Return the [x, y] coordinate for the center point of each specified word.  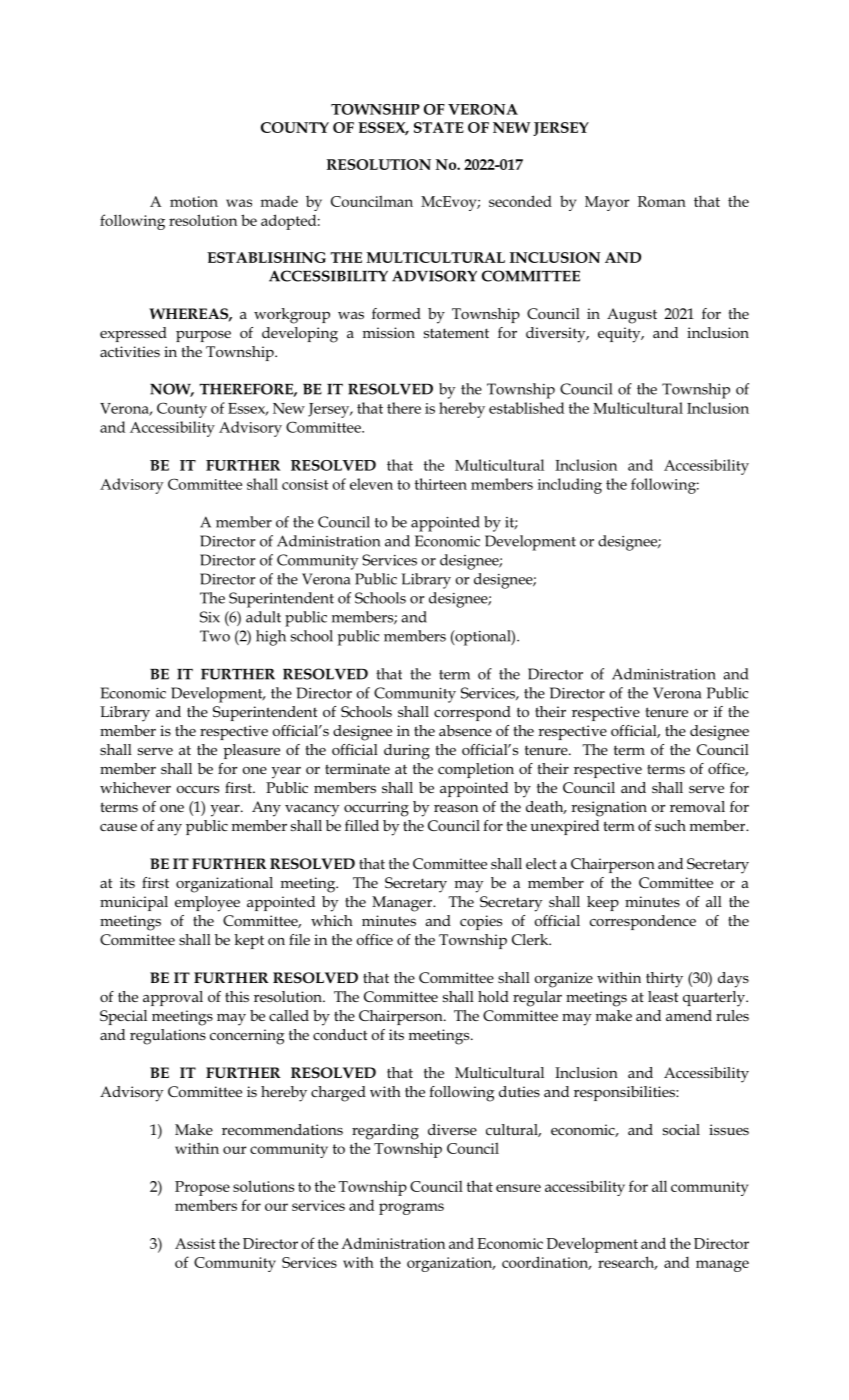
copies [481, 922]
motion [194, 201]
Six [210, 617]
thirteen [441, 484]
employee [207, 904]
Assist [195, 1243]
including [570, 486]
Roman [662, 201]
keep [603, 903]
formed [396, 313]
